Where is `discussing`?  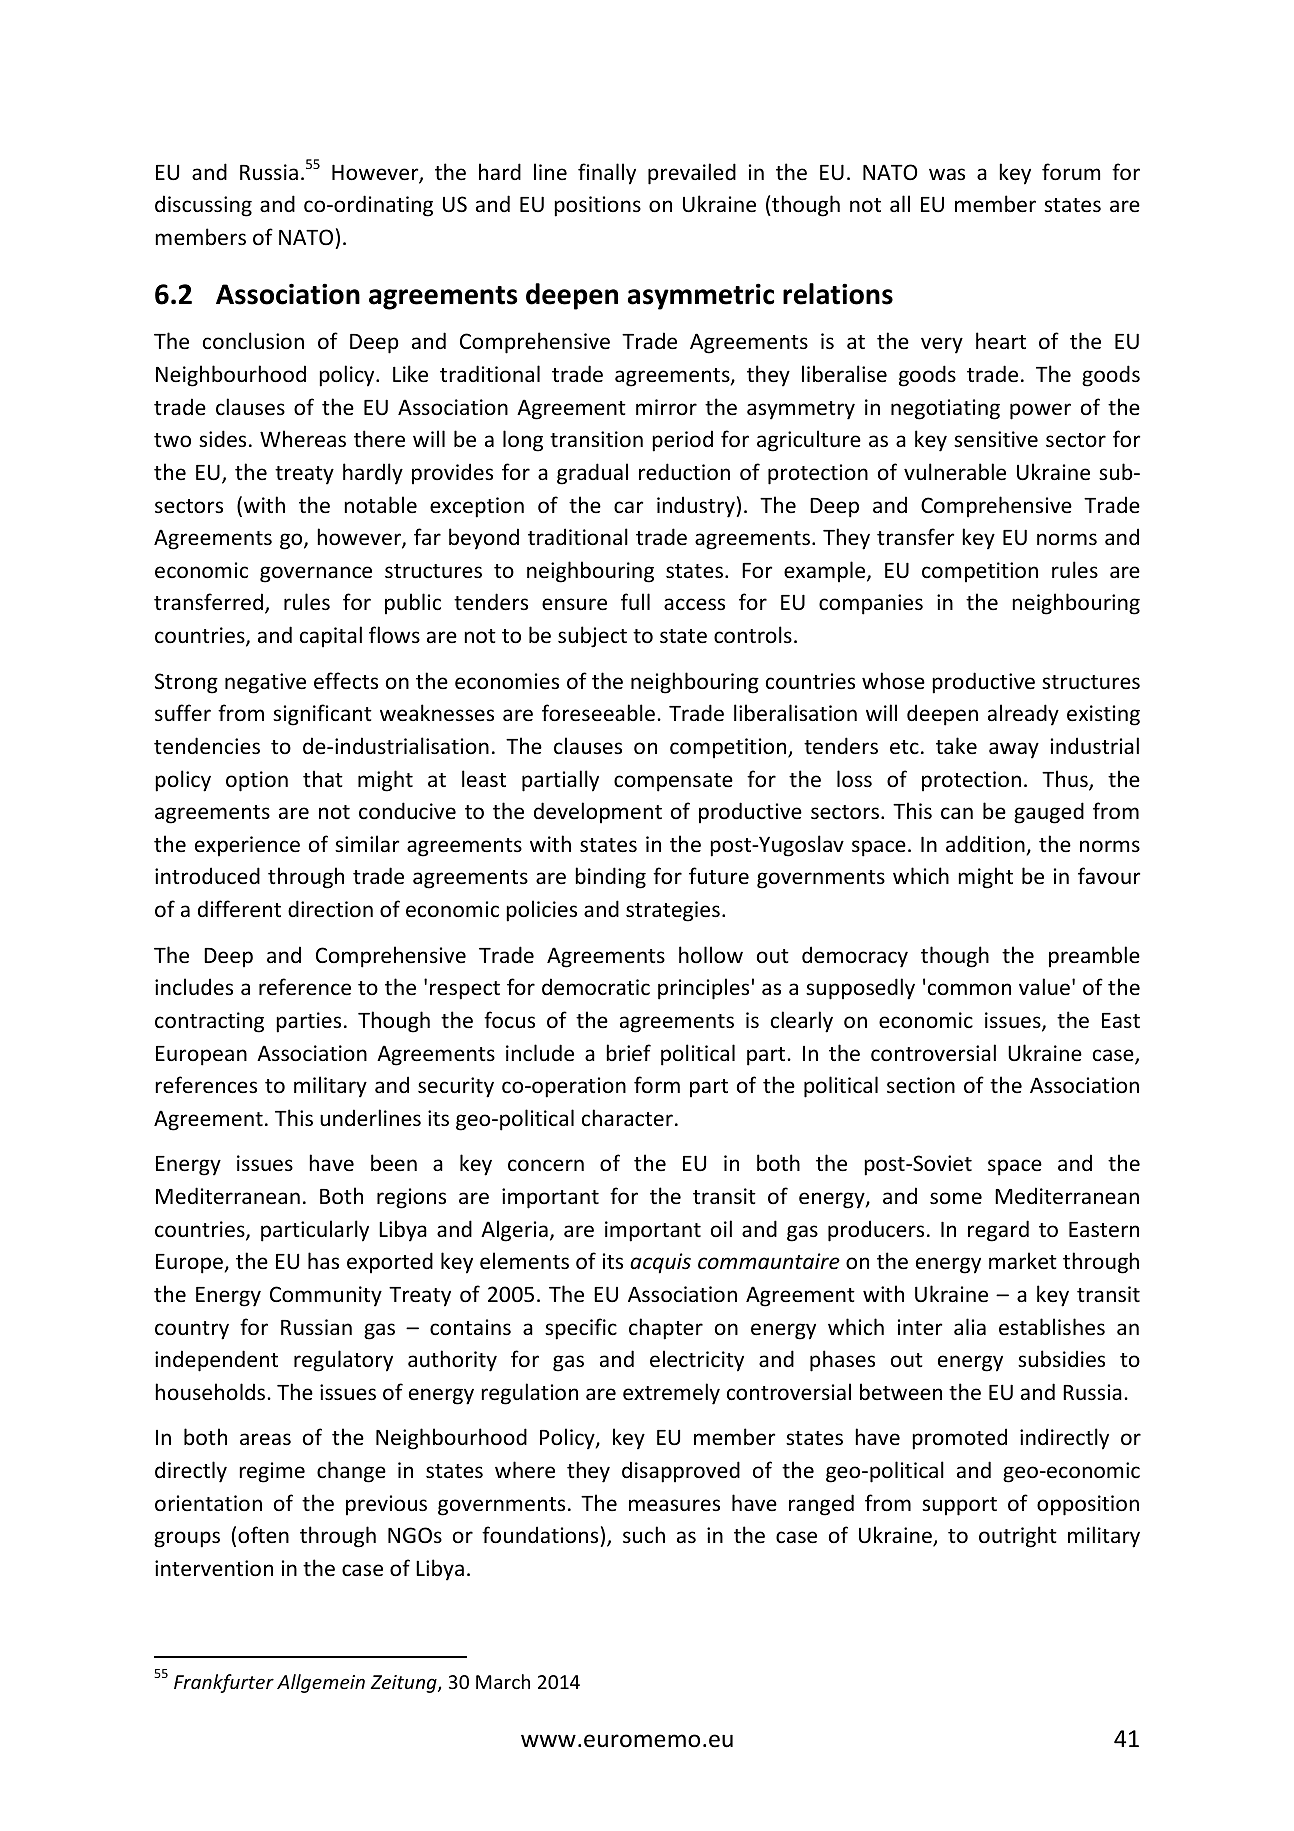
discussing is located at coordinates (203, 206).
